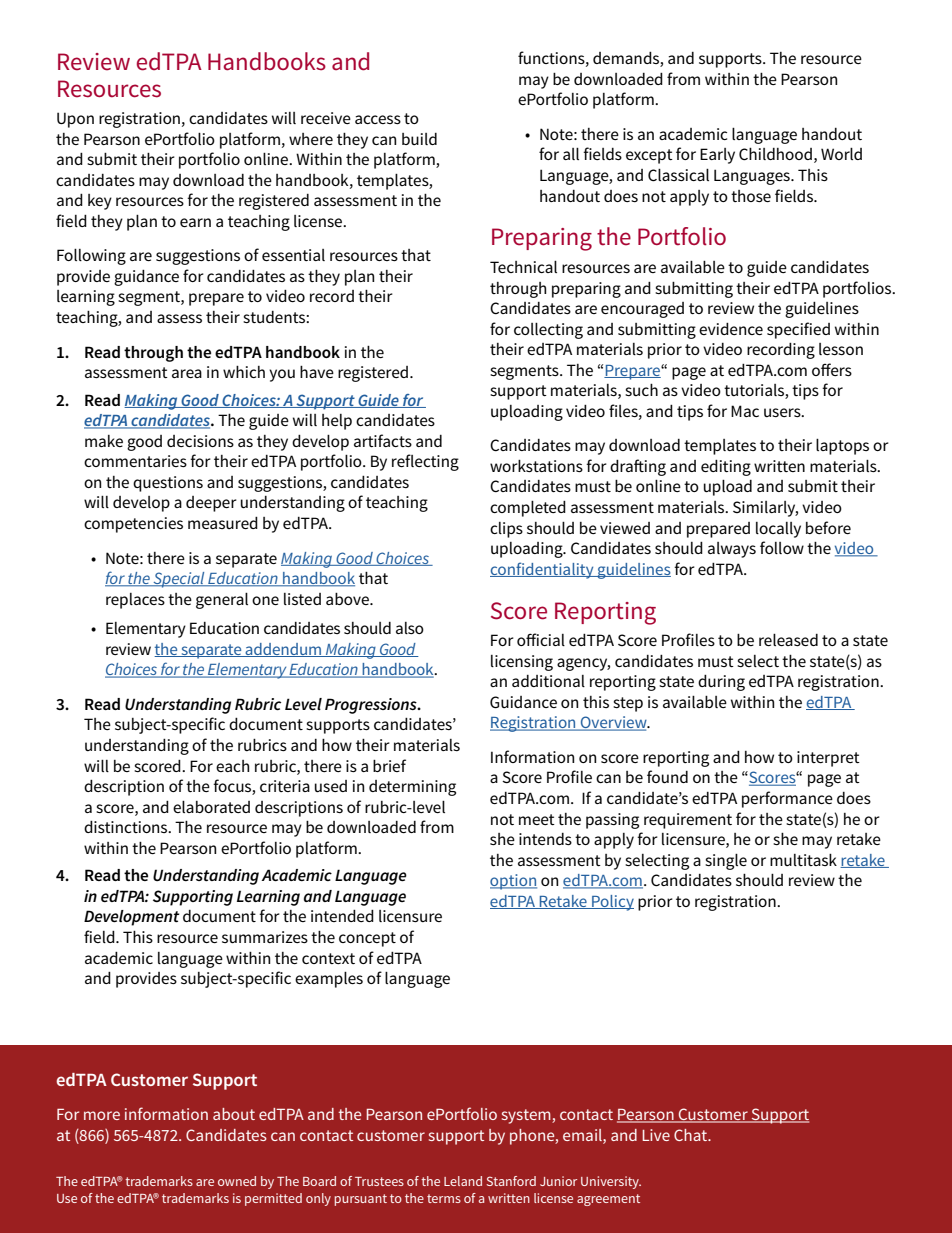 The image size is (952, 1233). I want to click on Leland, so click(463, 1181).
